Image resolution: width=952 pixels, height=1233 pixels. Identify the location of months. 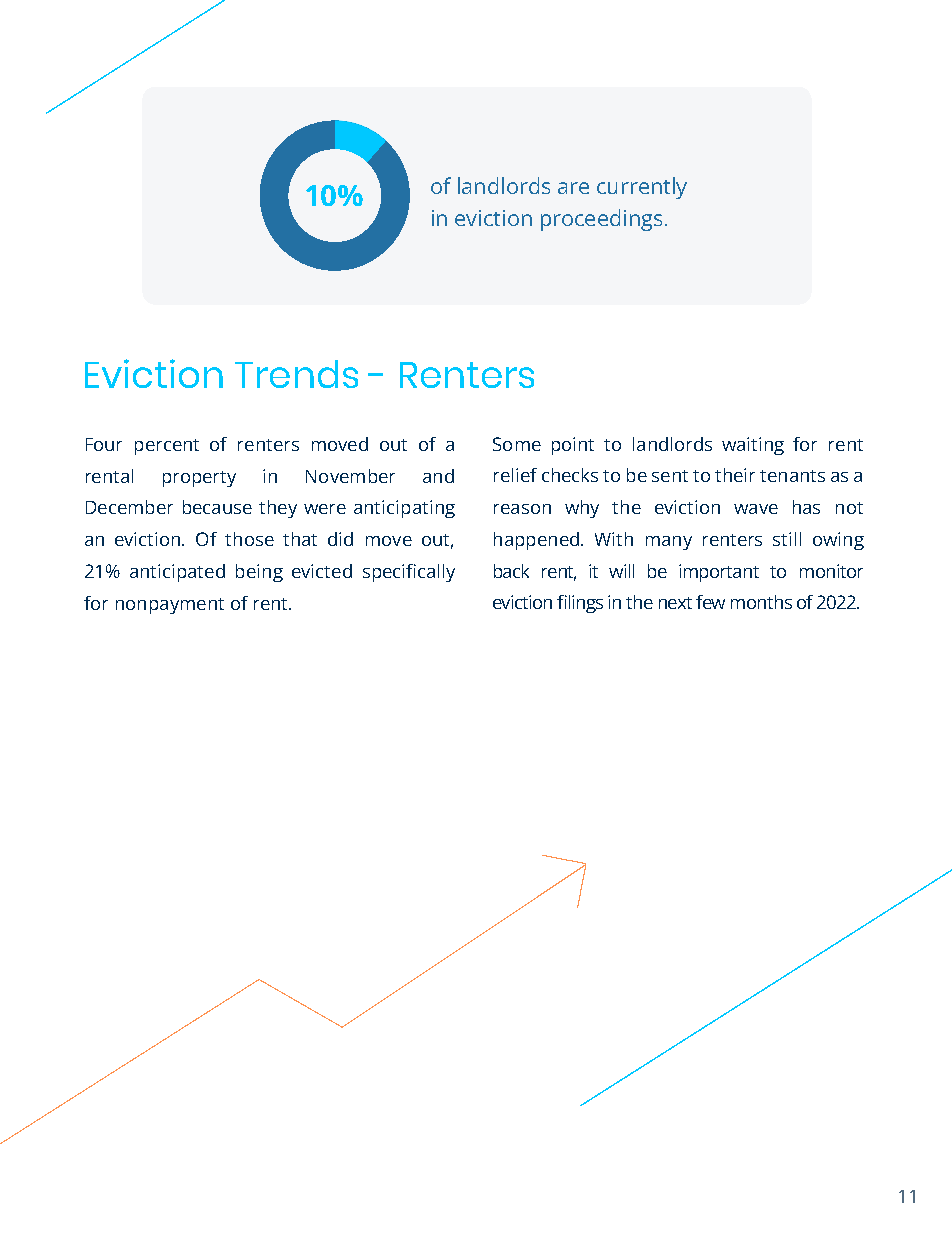
(761, 602).
